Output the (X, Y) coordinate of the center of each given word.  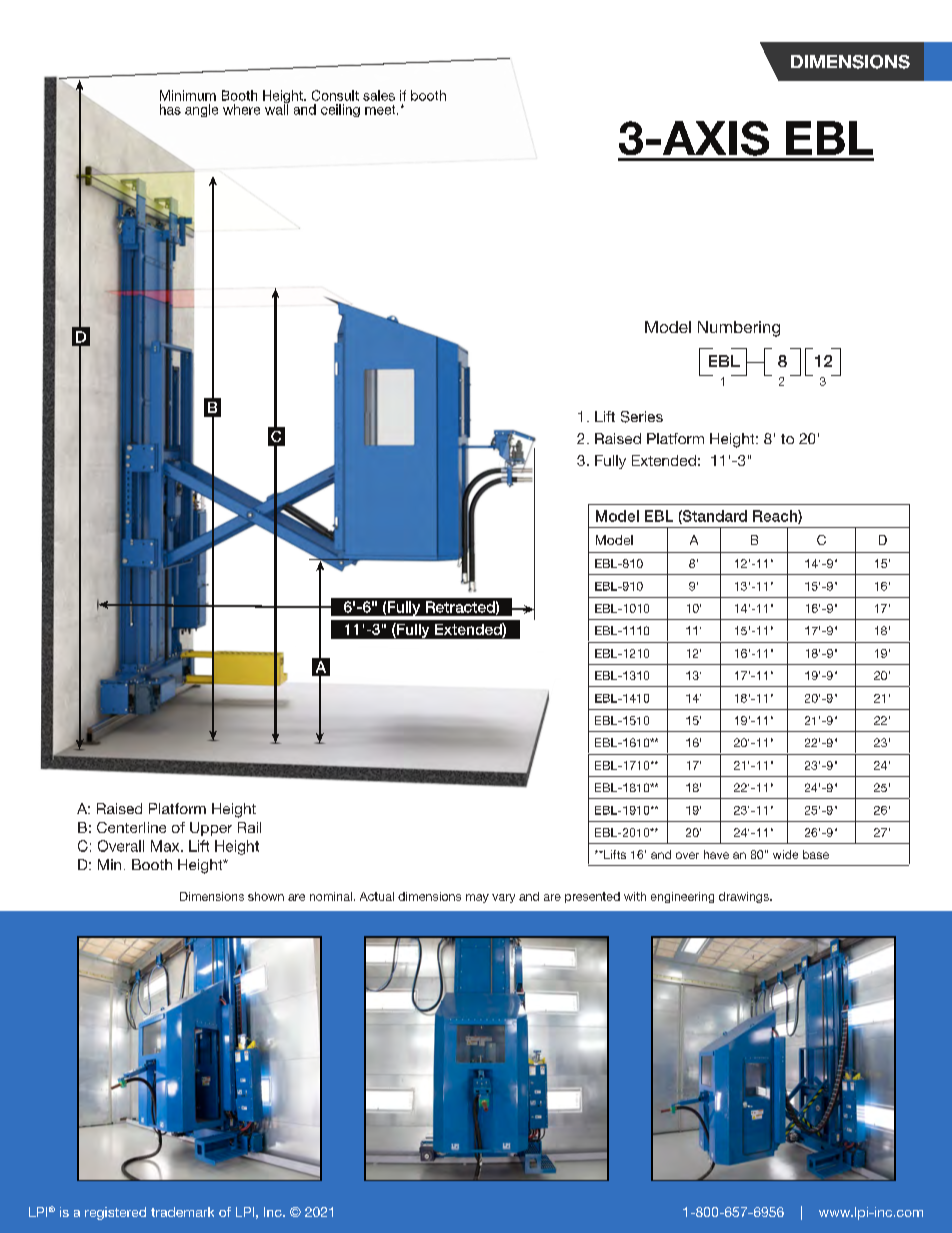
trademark (182, 1212)
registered (115, 1213)
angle (201, 110)
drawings (745, 897)
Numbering (739, 329)
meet (381, 110)
